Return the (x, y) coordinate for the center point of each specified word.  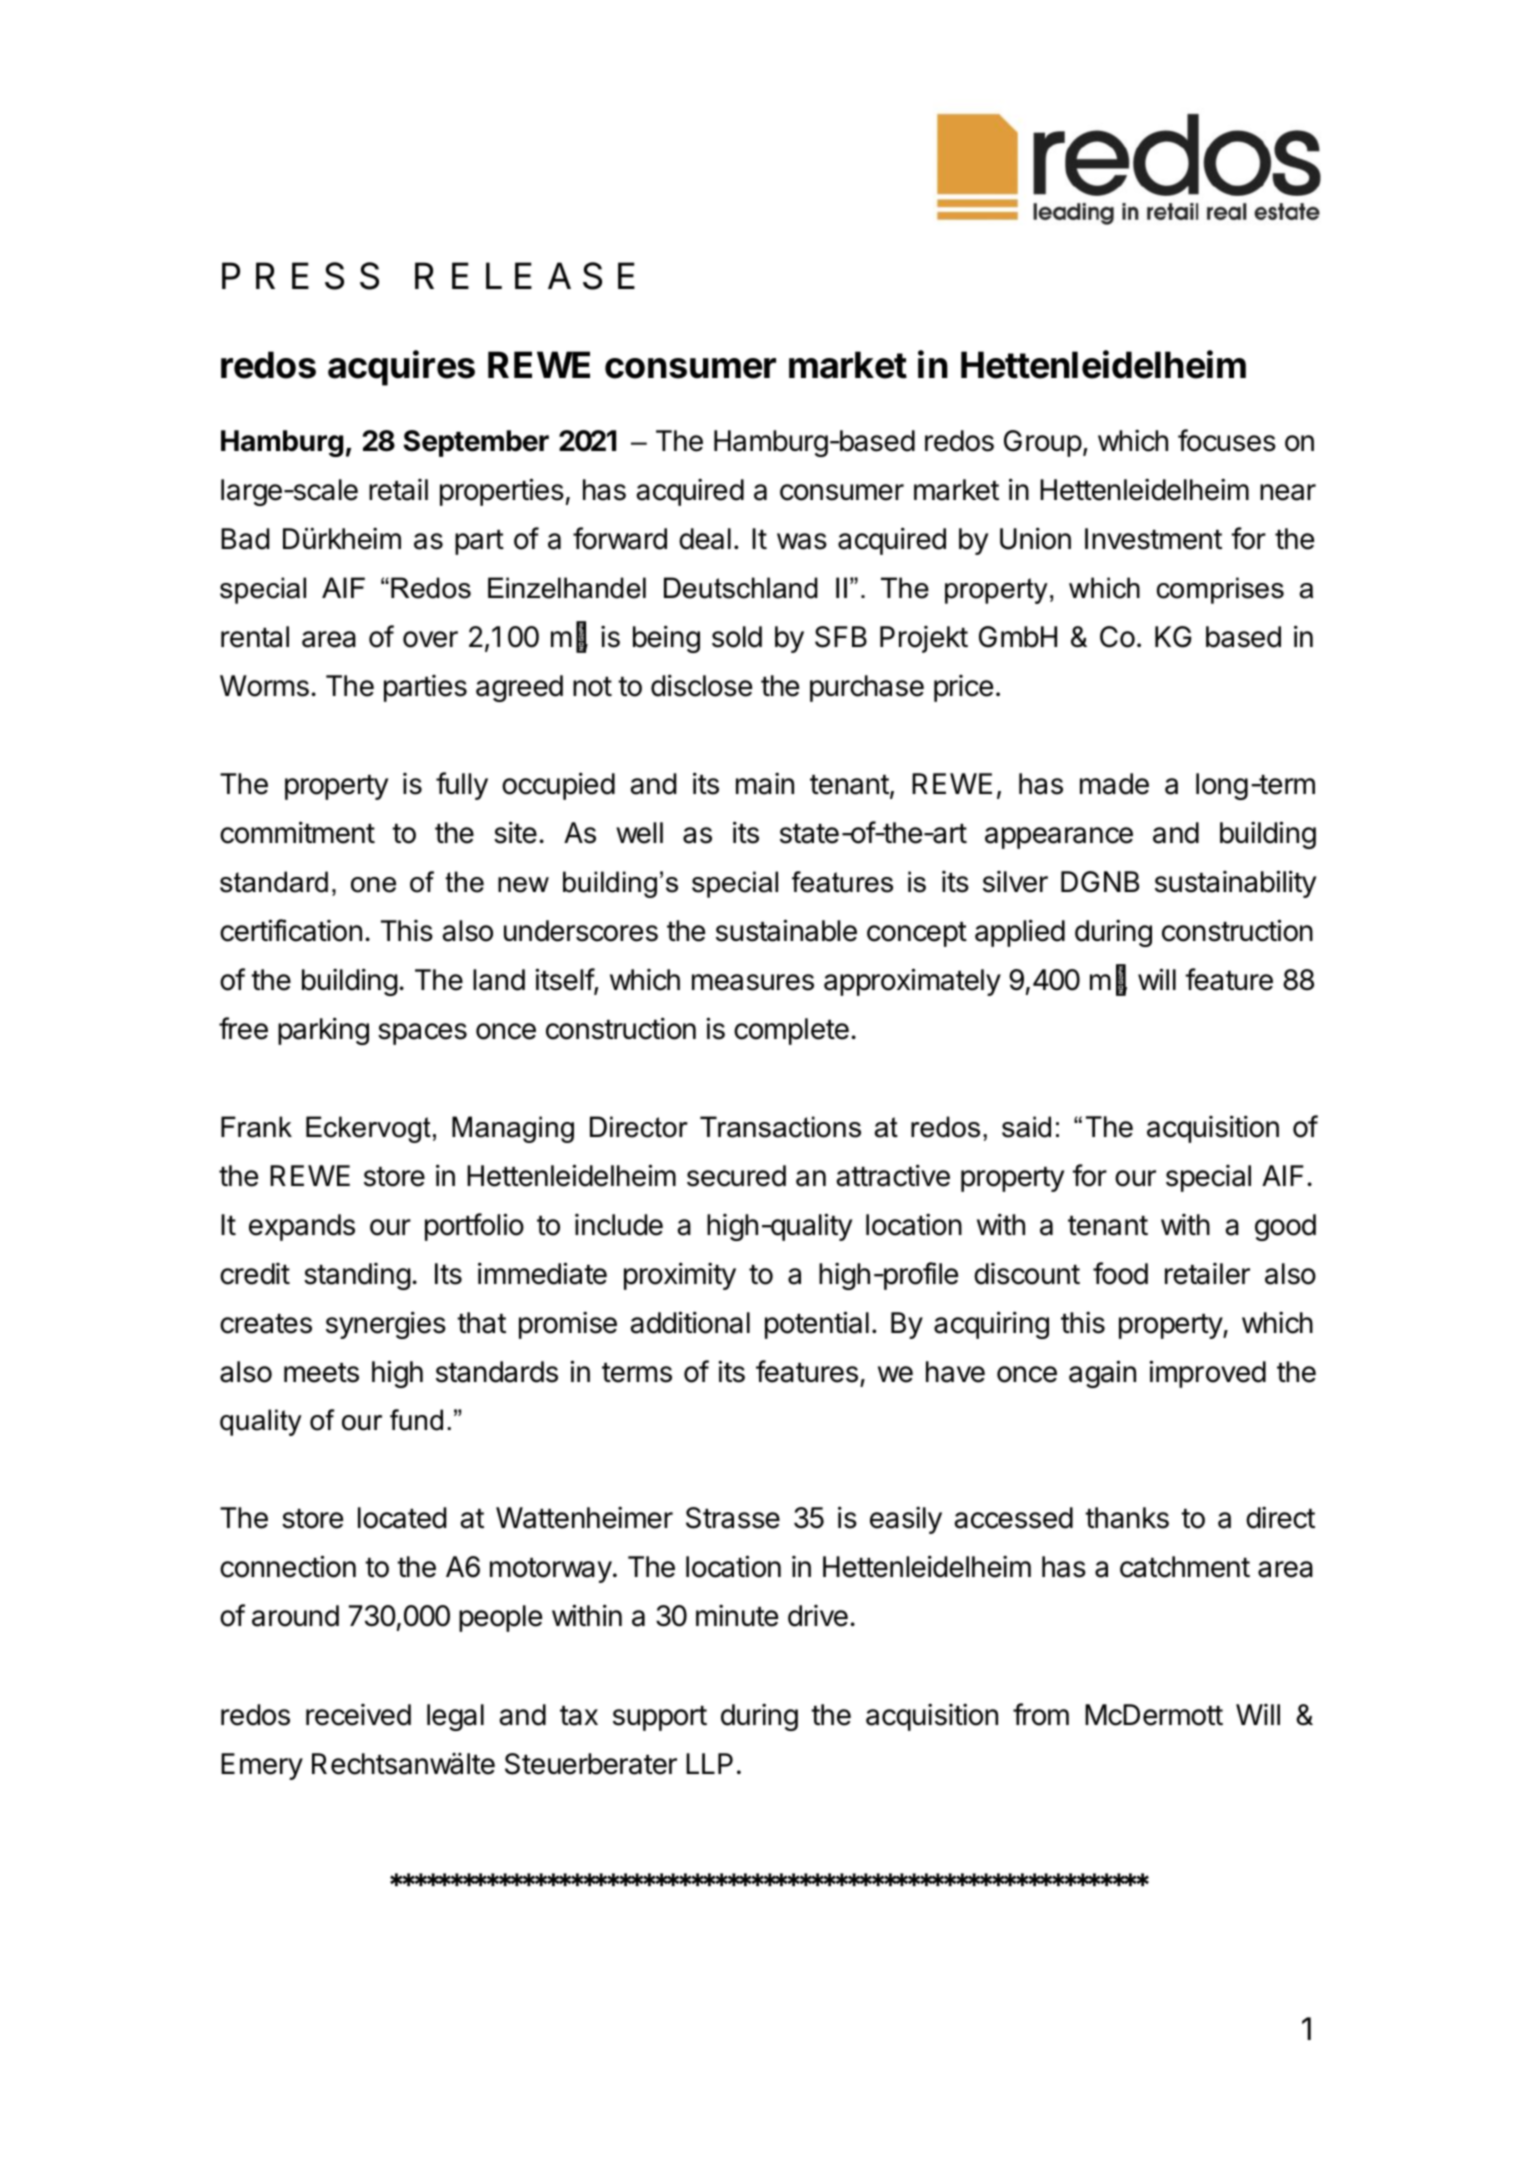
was (802, 541)
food (1120, 1273)
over (430, 639)
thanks (1127, 1518)
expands (302, 1227)
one (373, 885)
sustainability (1235, 884)
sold (737, 637)
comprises (1220, 590)
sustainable (786, 930)
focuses (1227, 440)
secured (736, 1176)
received (358, 1715)
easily (906, 1520)
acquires (401, 368)
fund (416, 1420)
